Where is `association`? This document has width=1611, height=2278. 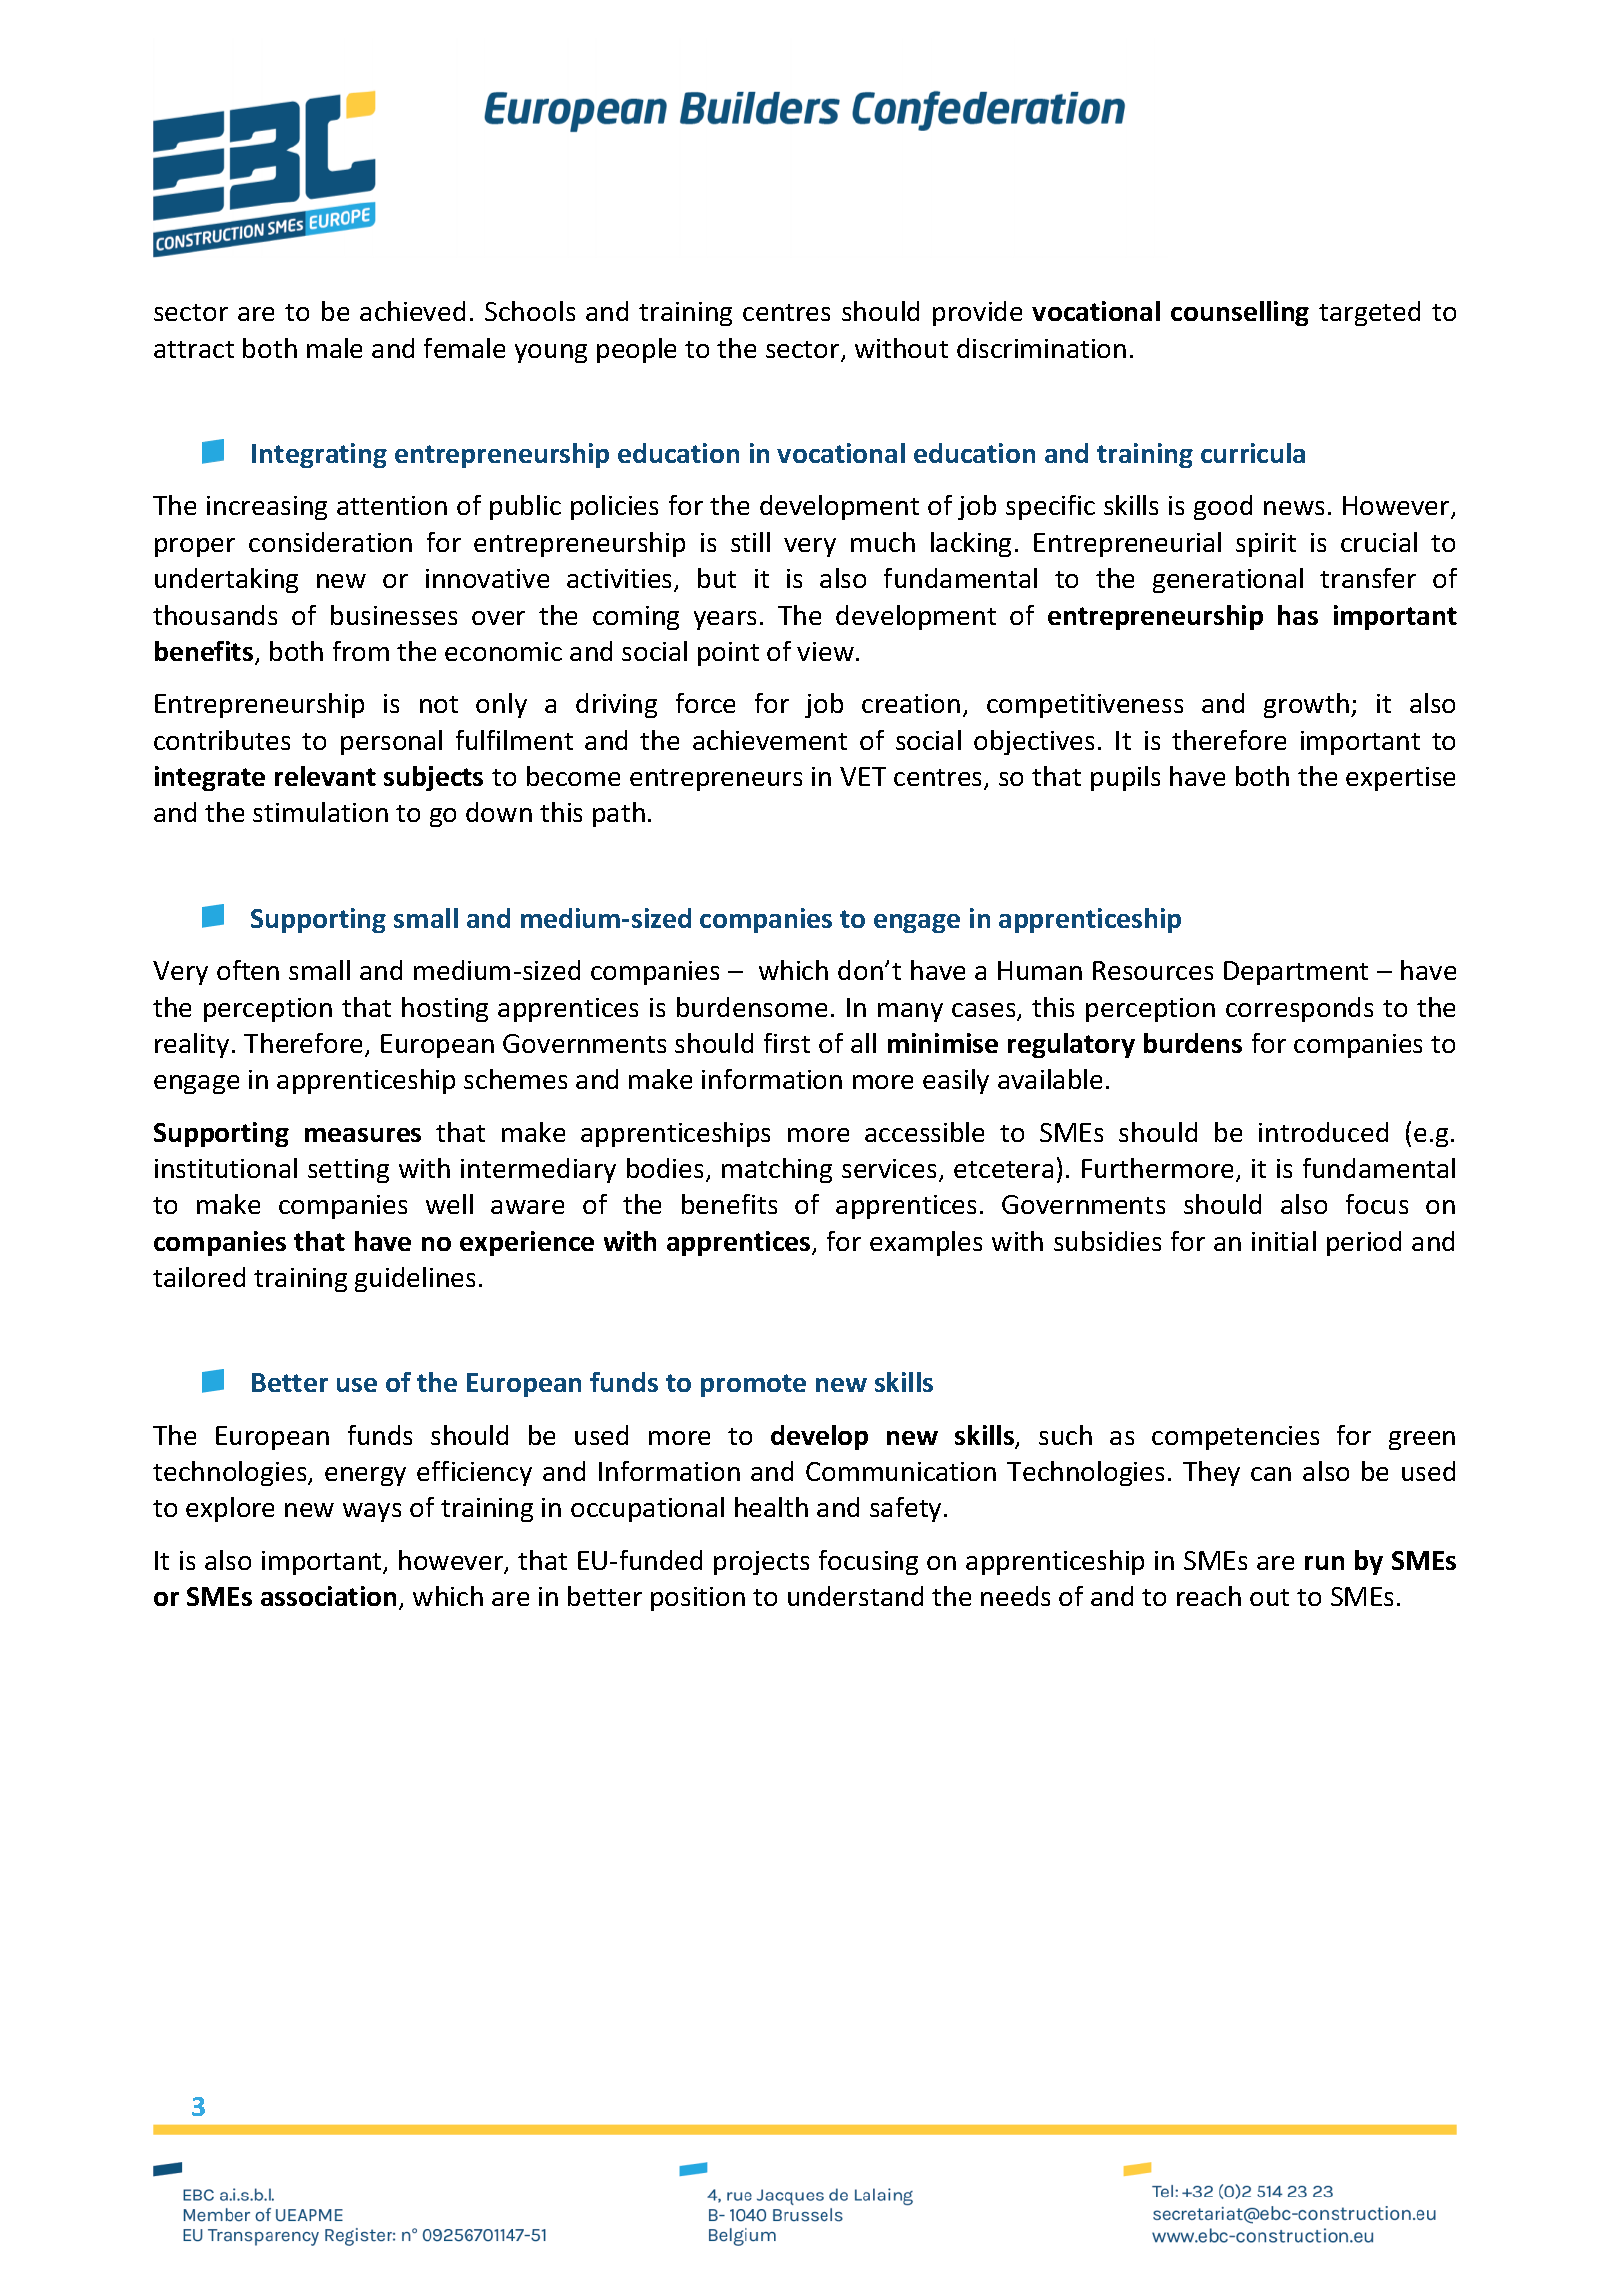 association is located at coordinates (328, 1596).
